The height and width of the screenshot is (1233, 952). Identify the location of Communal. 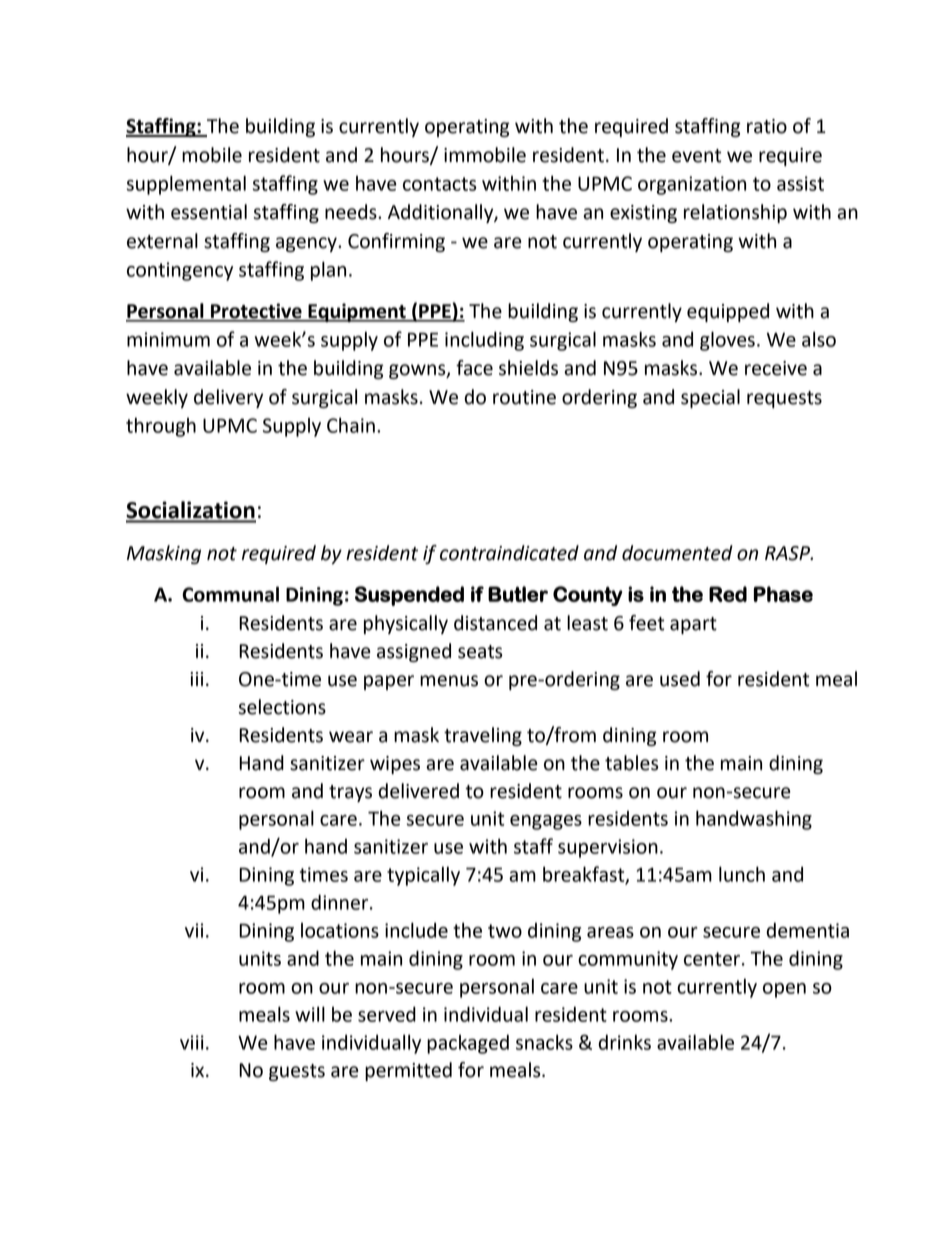
(230, 594).
